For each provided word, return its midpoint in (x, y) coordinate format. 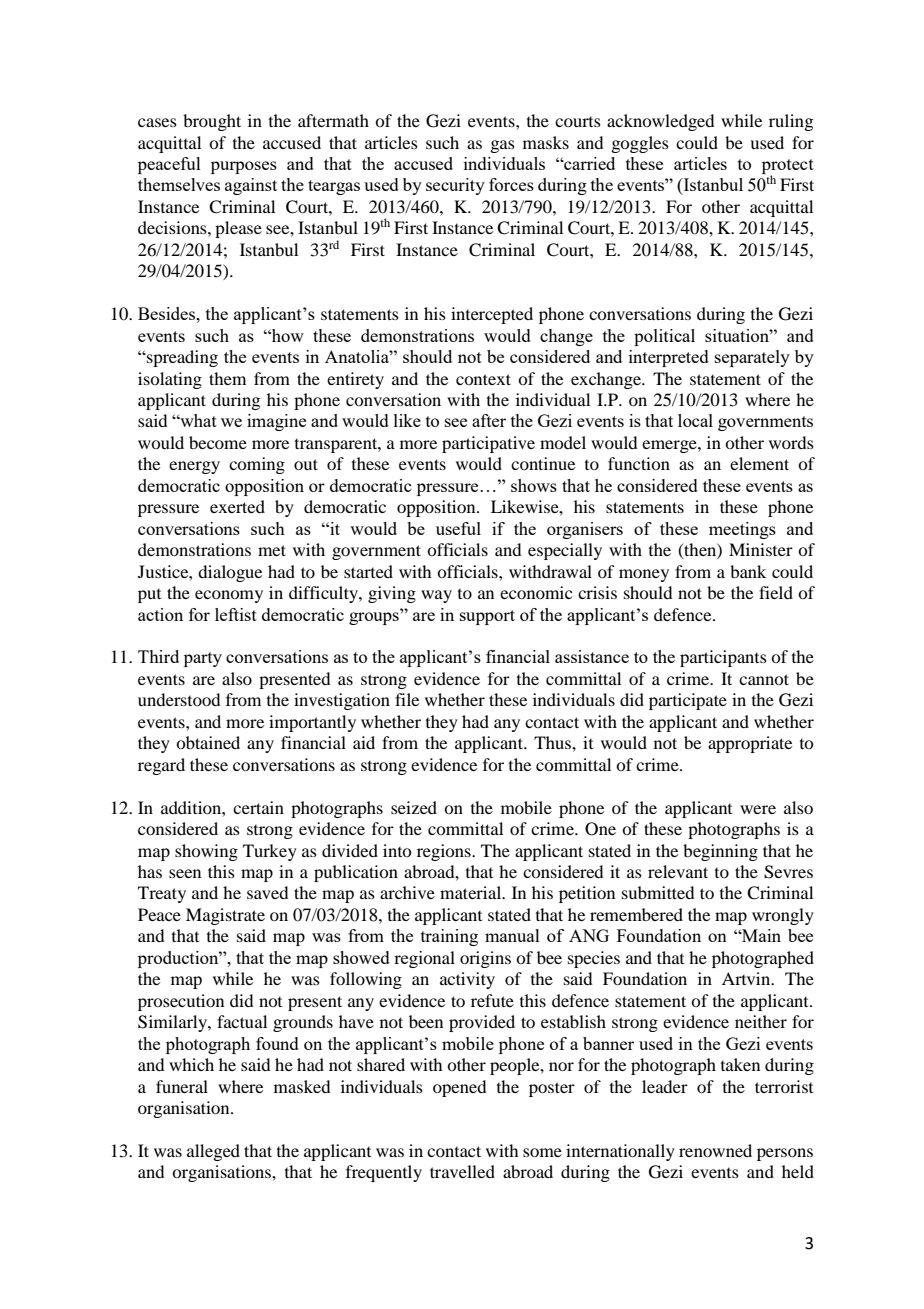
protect (788, 167)
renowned (715, 1150)
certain (258, 807)
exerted (237, 506)
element (759, 463)
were (758, 809)
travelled (462, 1171)
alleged (213, 1152)
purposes (244, 167)
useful (458, 528)
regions (445, 852)
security (455, 186)
